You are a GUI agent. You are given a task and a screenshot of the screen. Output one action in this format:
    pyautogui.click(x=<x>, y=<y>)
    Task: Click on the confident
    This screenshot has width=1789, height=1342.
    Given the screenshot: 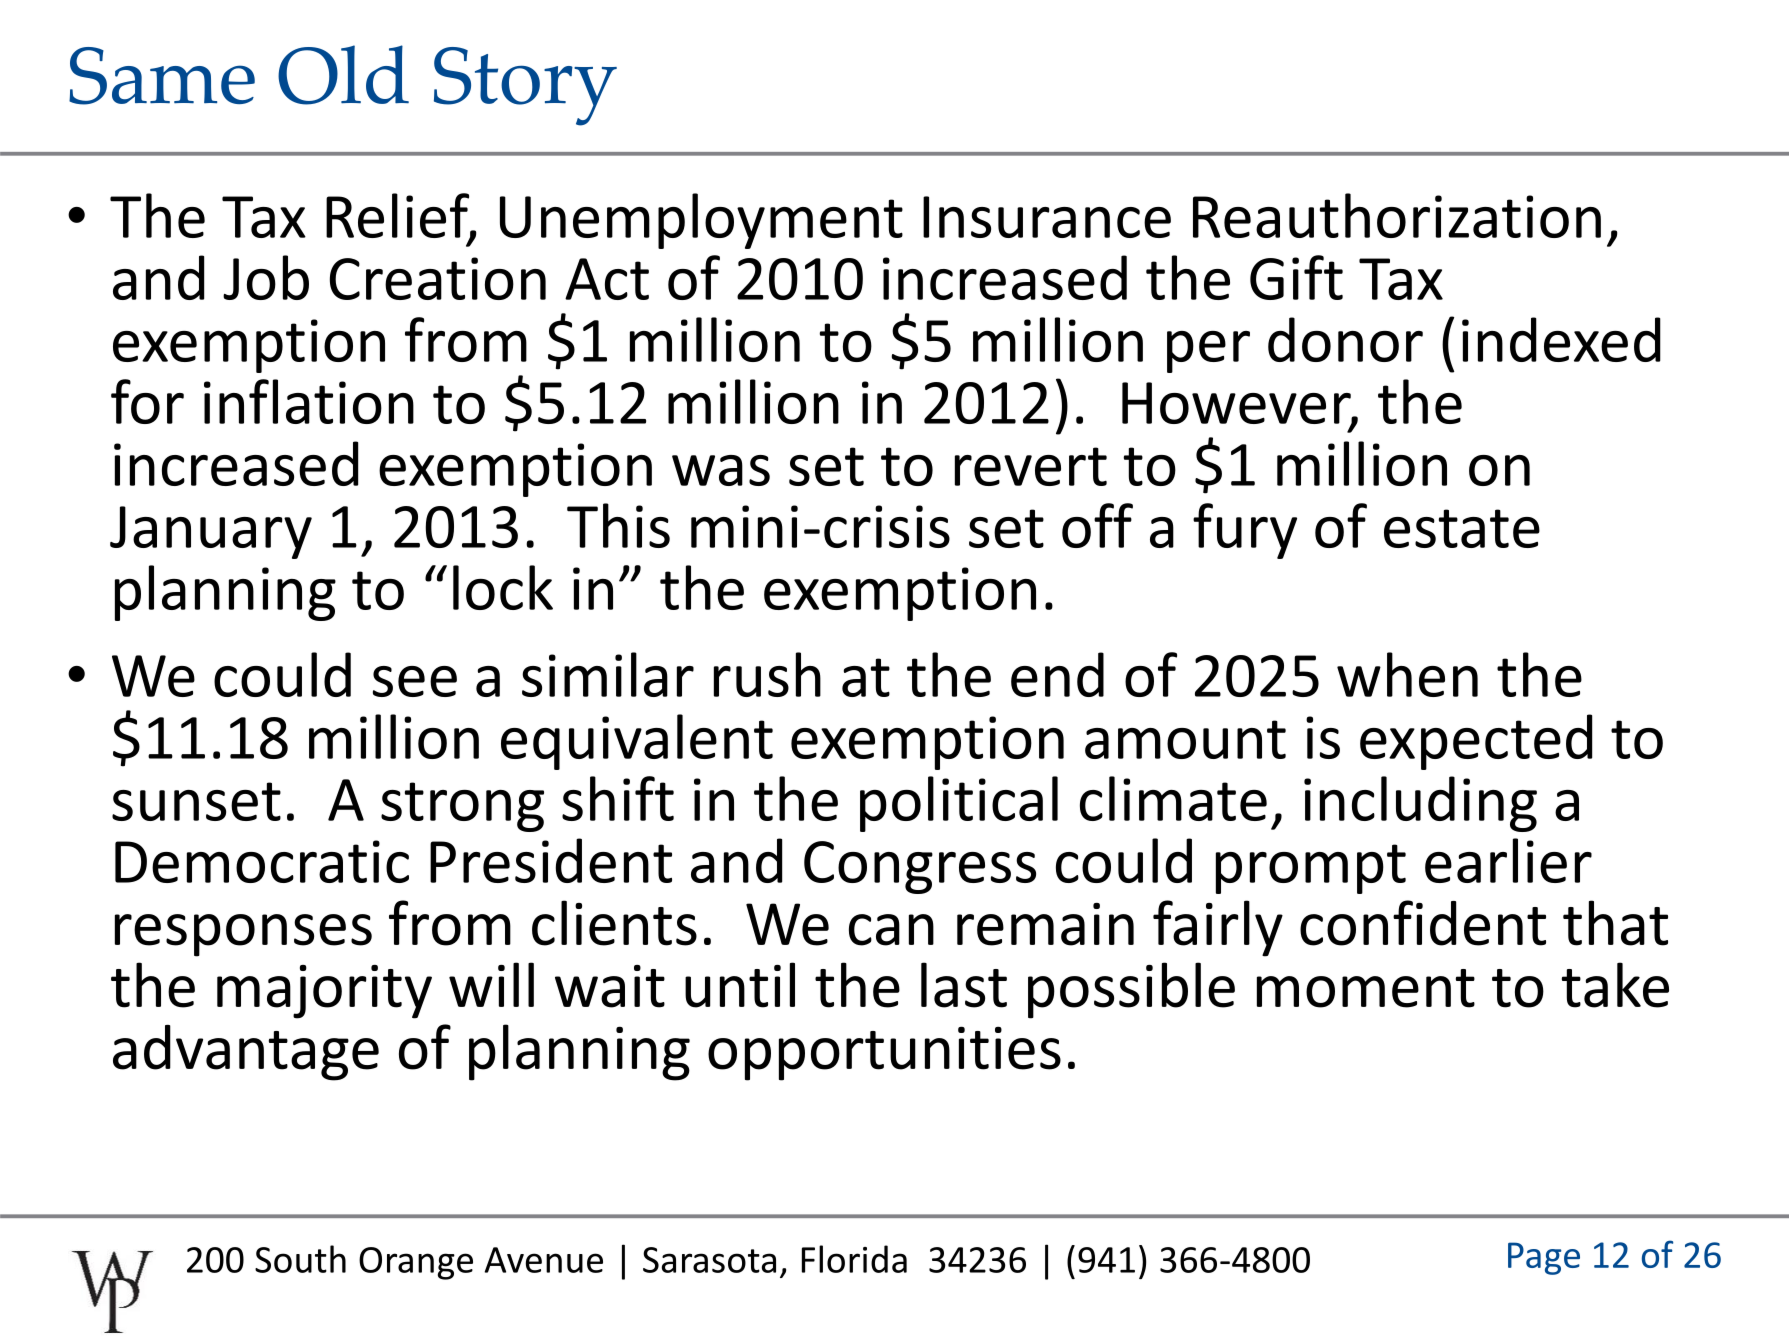 What is the action you would take?
    pyautogui.click(x=1423, y=923)
